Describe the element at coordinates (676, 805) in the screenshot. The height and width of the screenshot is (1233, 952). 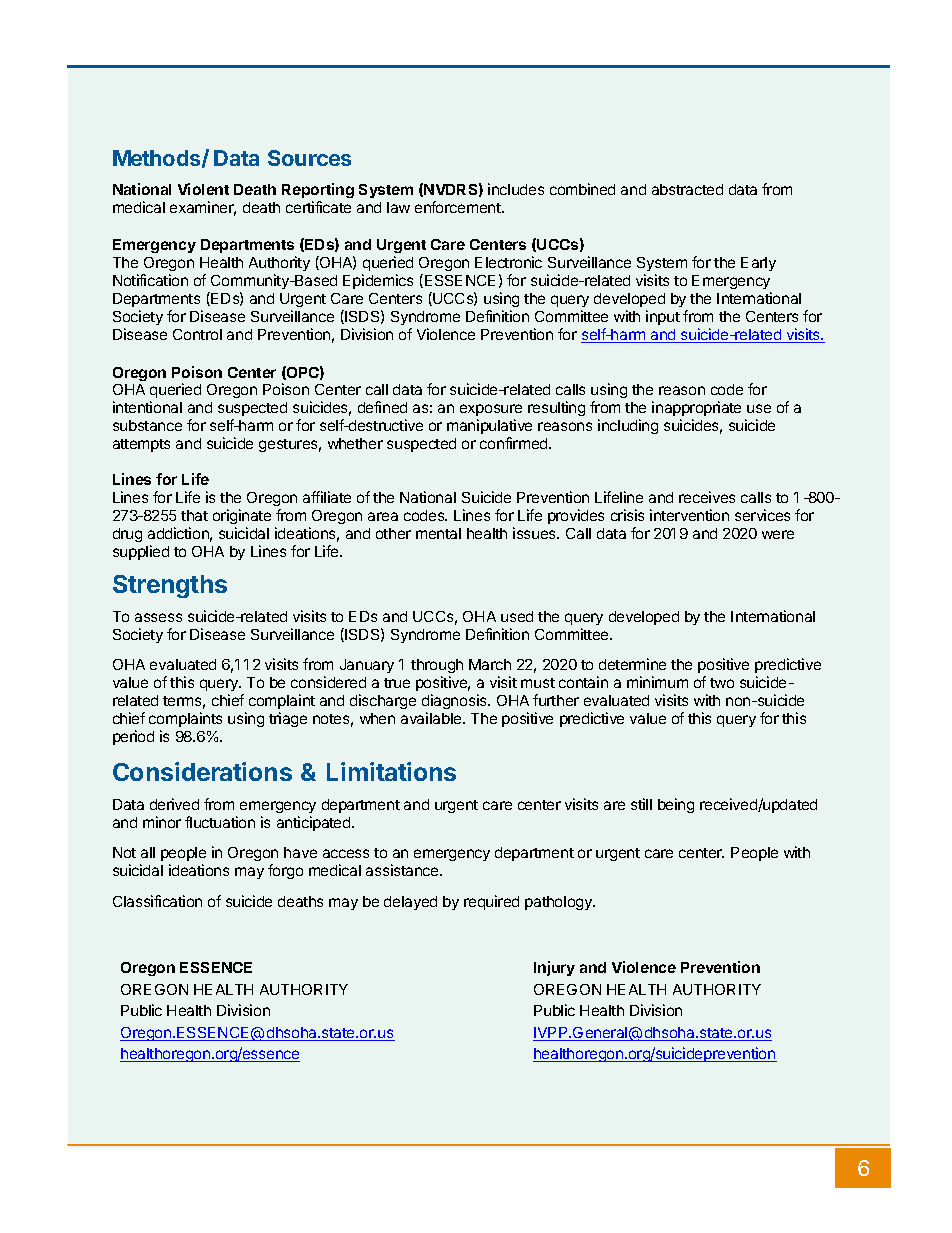
I see `being` at that location.
